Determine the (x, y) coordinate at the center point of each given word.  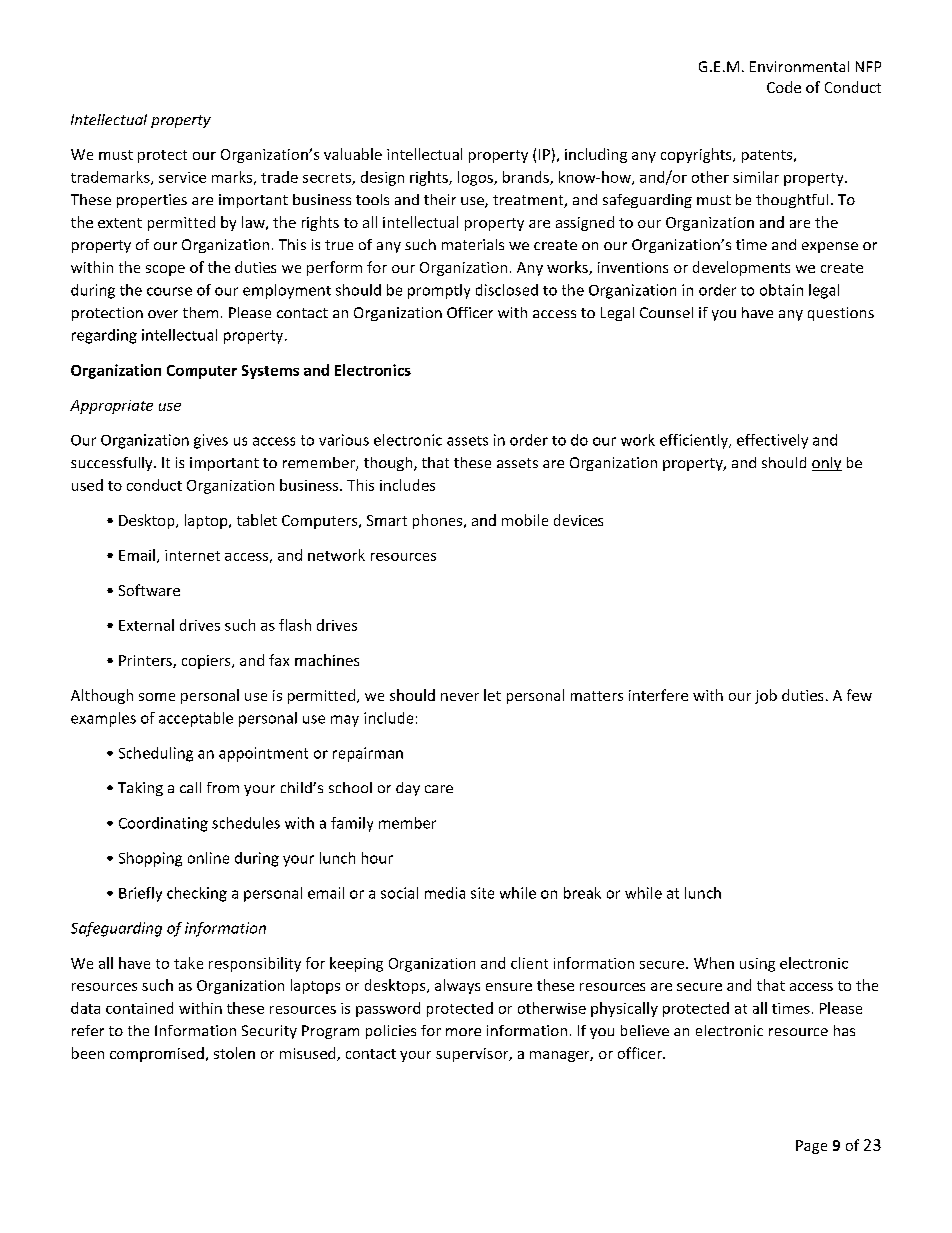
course (169, 291)
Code (784, 87)
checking (197, 894)
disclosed (507, 290)
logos (476, 178)
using (757, 965)
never (460, 697)
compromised (157, 1054)
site (482, 893)
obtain (781, 290)
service (182, 177)
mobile (525, 520)
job (766, 696)
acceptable (196, 719)
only (827, 464)
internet (192, 555)
